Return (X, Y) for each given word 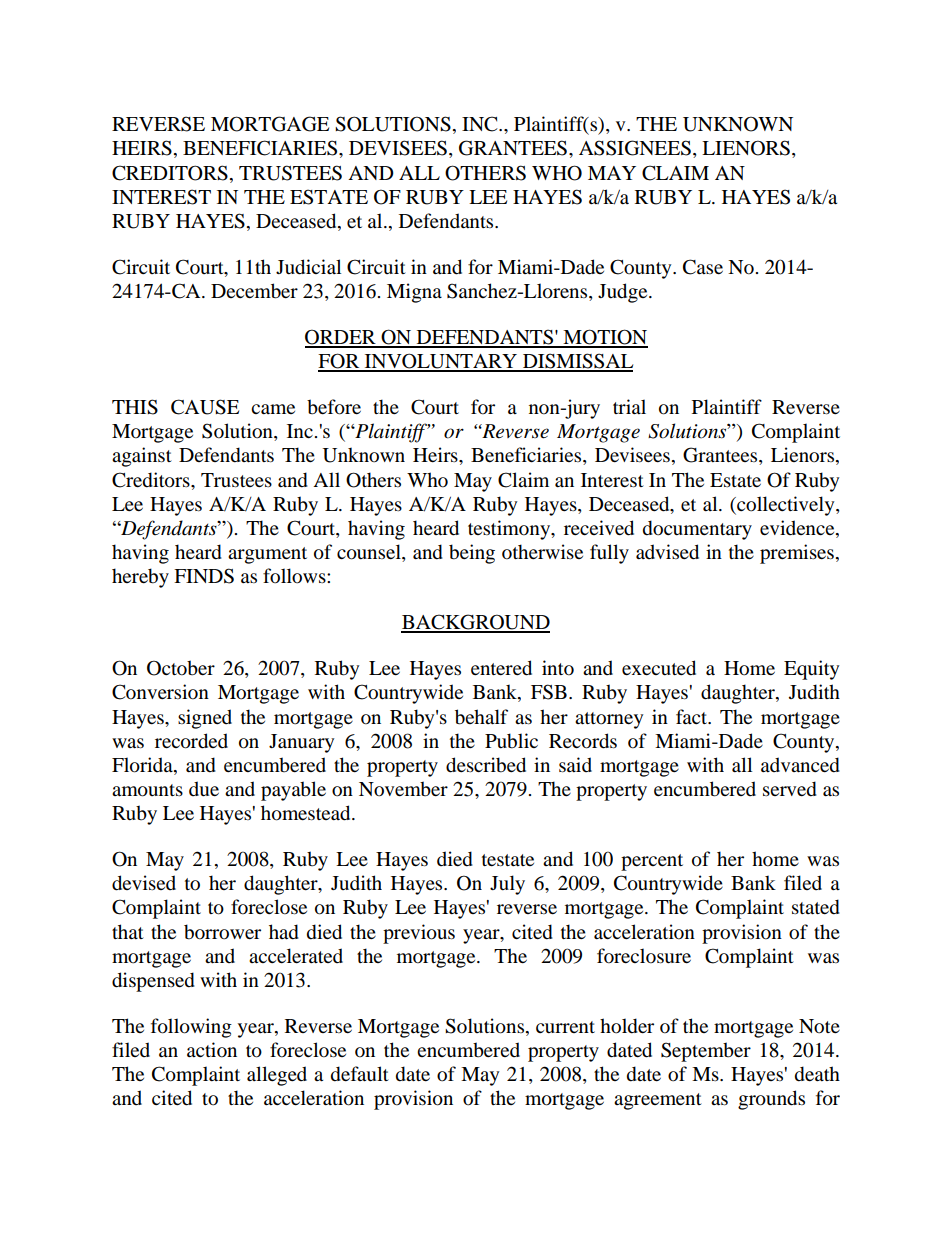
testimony (510, 530)
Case (703, 267)
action (212, 1050)
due (204, 789)
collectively (786, 506)
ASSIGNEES (635, 148)
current (565, 1027)
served (790, 789)
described (486, 765)
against (142, 457)
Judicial (308, 267)
